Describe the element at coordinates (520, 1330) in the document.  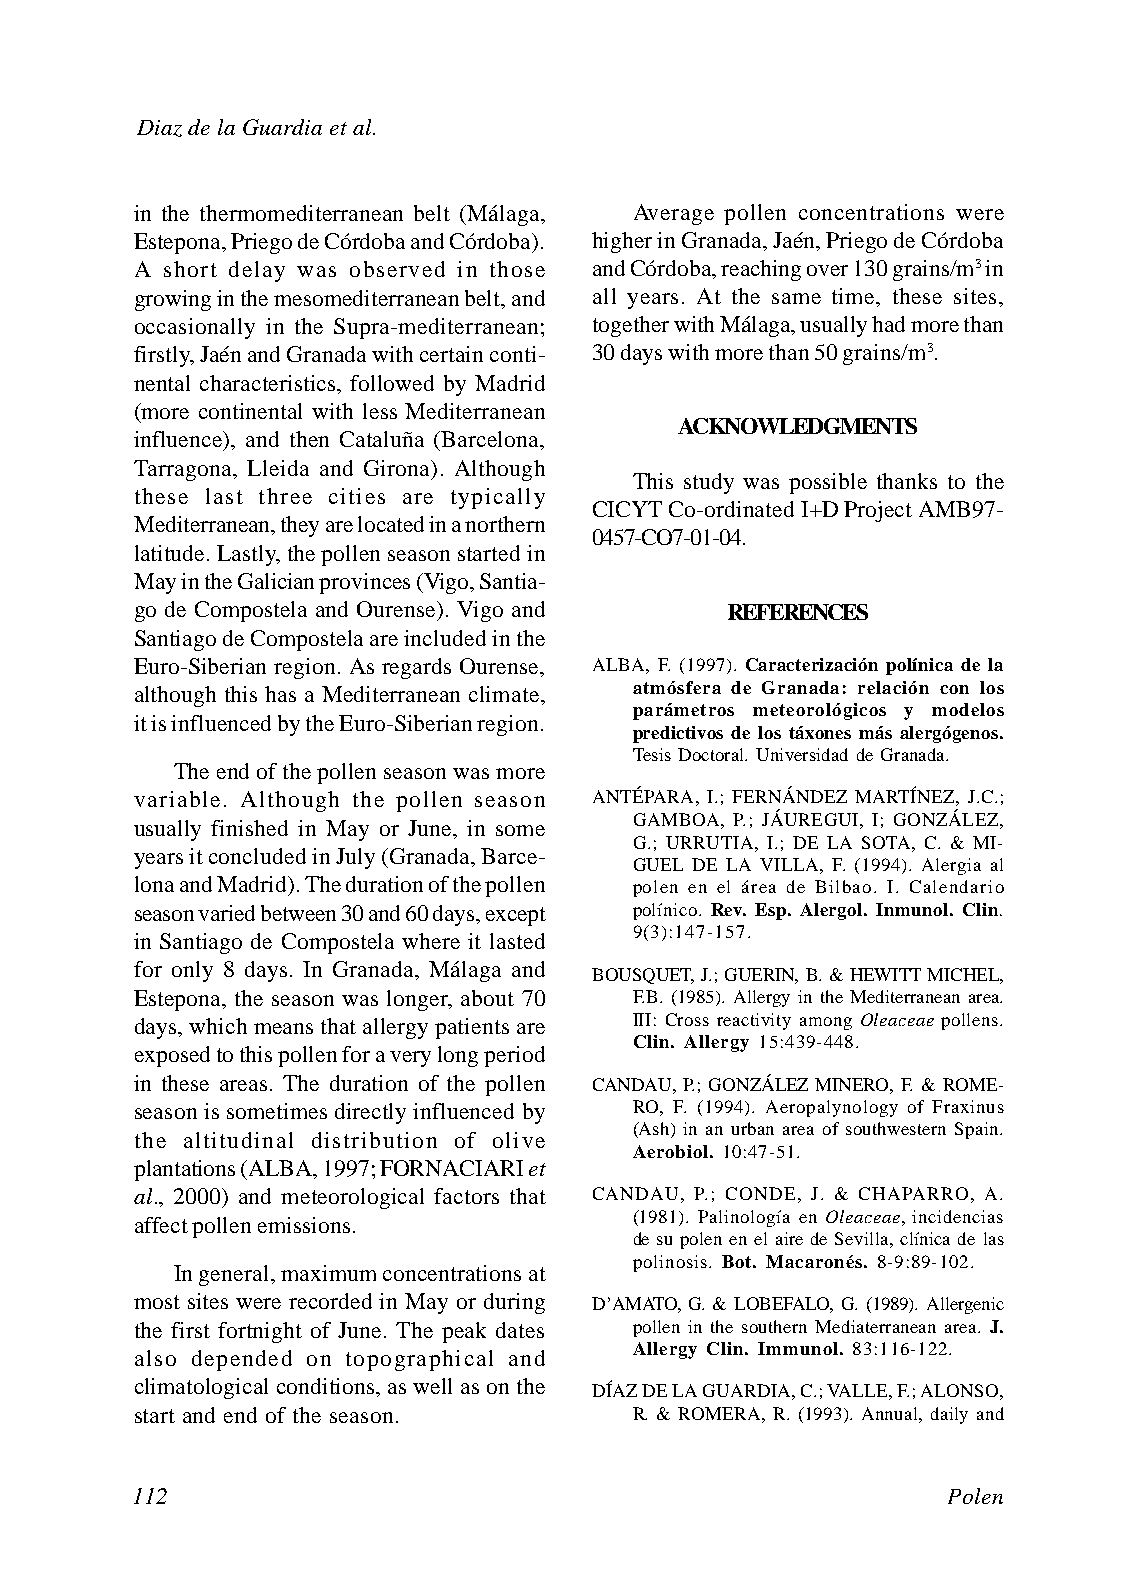
I see `dates` at that location.
